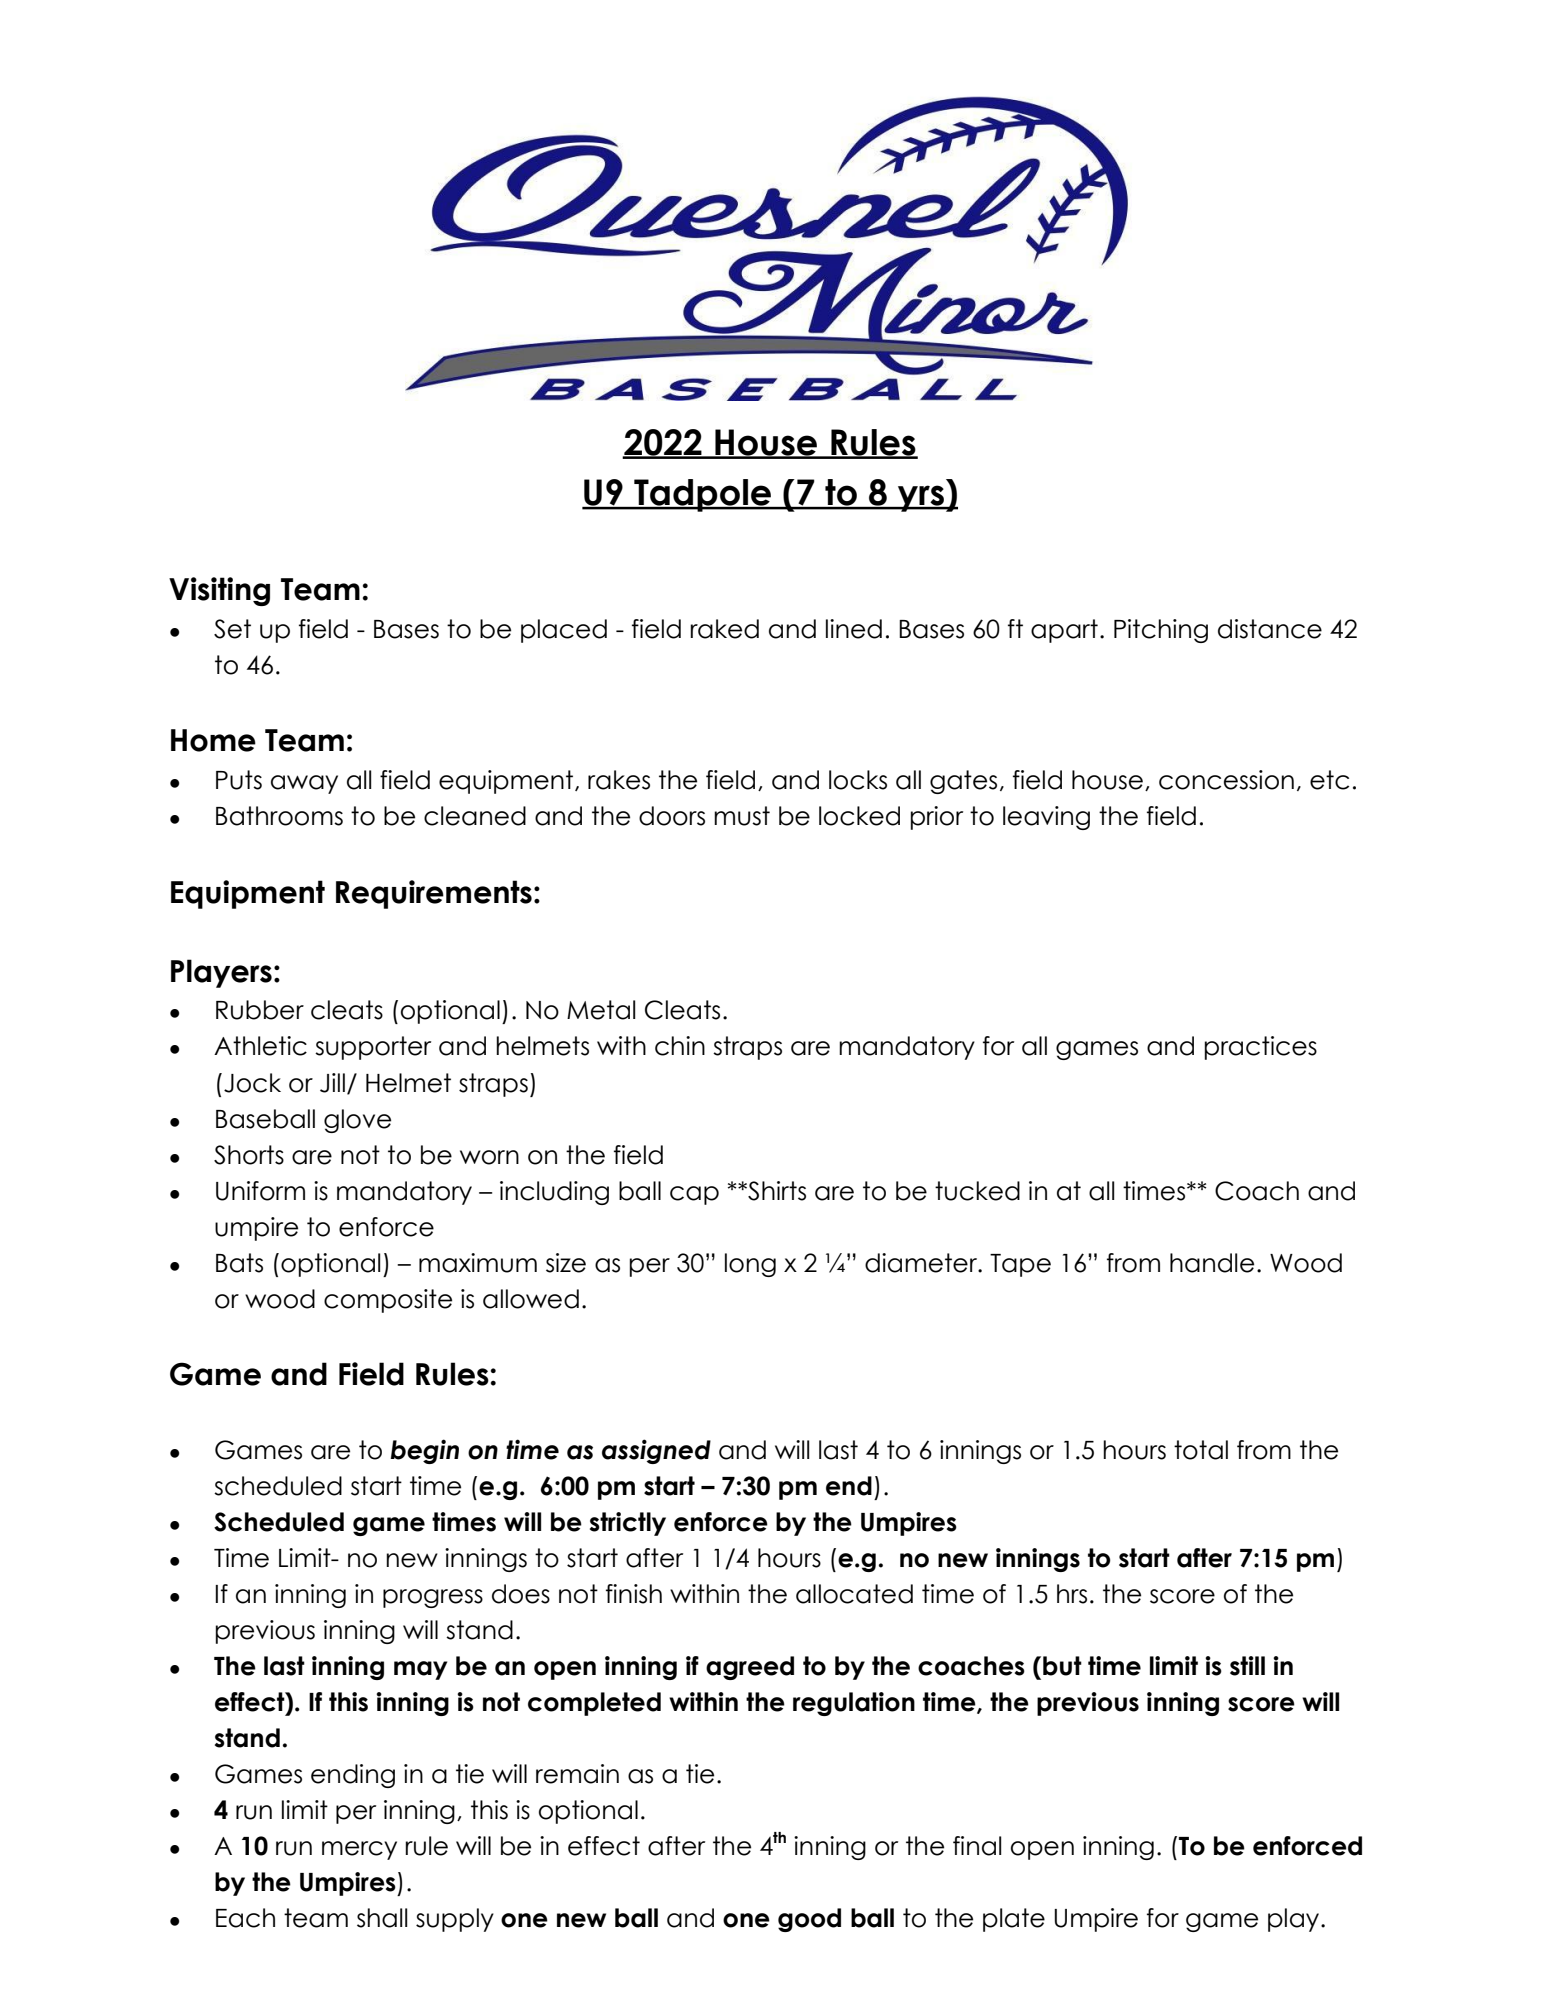 The width and height of the image is (1543, 1997). I want to click on handle, so click(1212, 1263).
